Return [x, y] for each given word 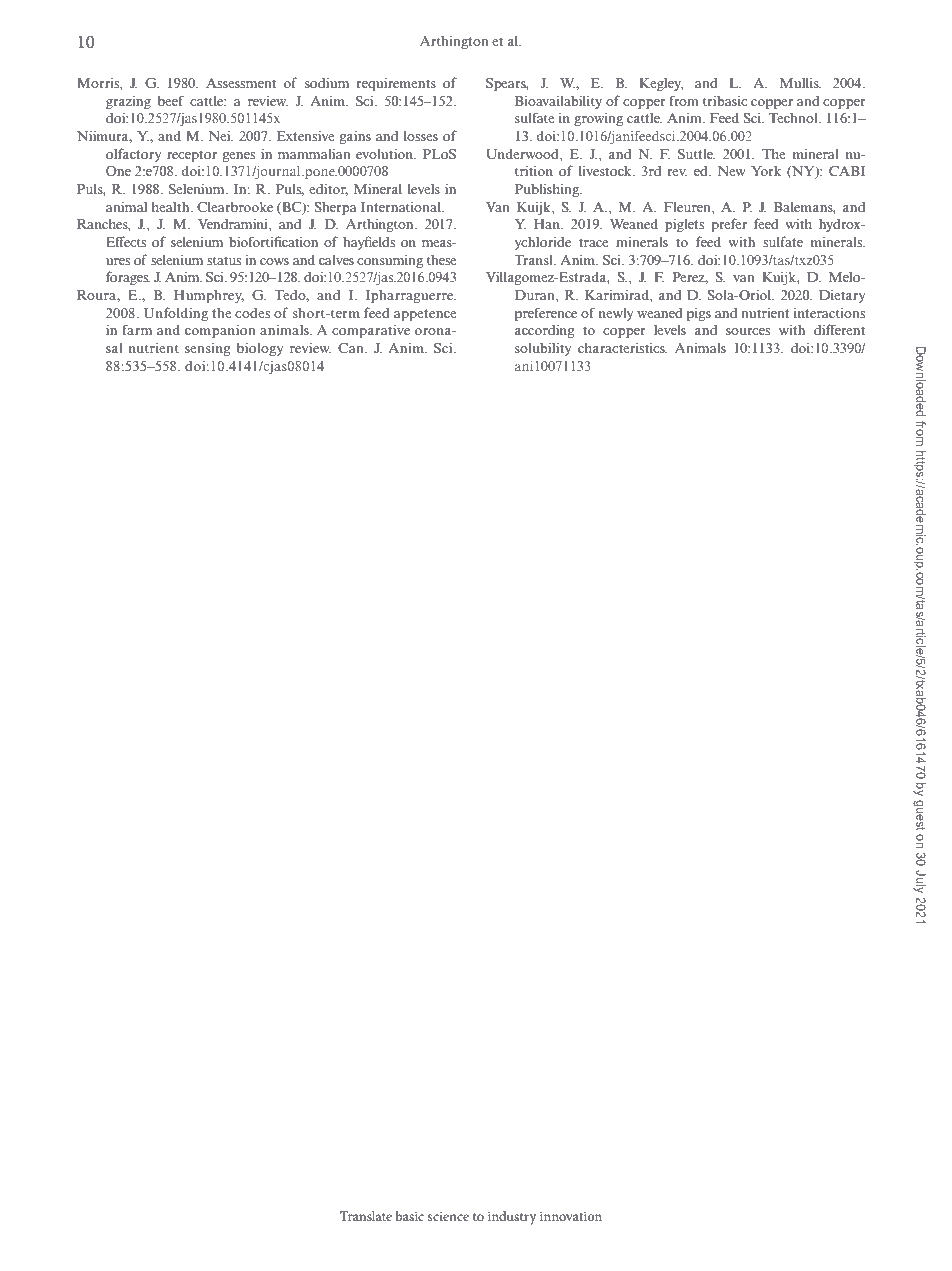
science [448, 1216]
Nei [221, 135]
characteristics [622, 347]
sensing [208, 349]
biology [260, 349]
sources [748, 331]
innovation [571, 1216]
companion [220, 331]
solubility [543, 349]
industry [512, 1218]
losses [421, 136]
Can [352, 348]
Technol [794, 118]
